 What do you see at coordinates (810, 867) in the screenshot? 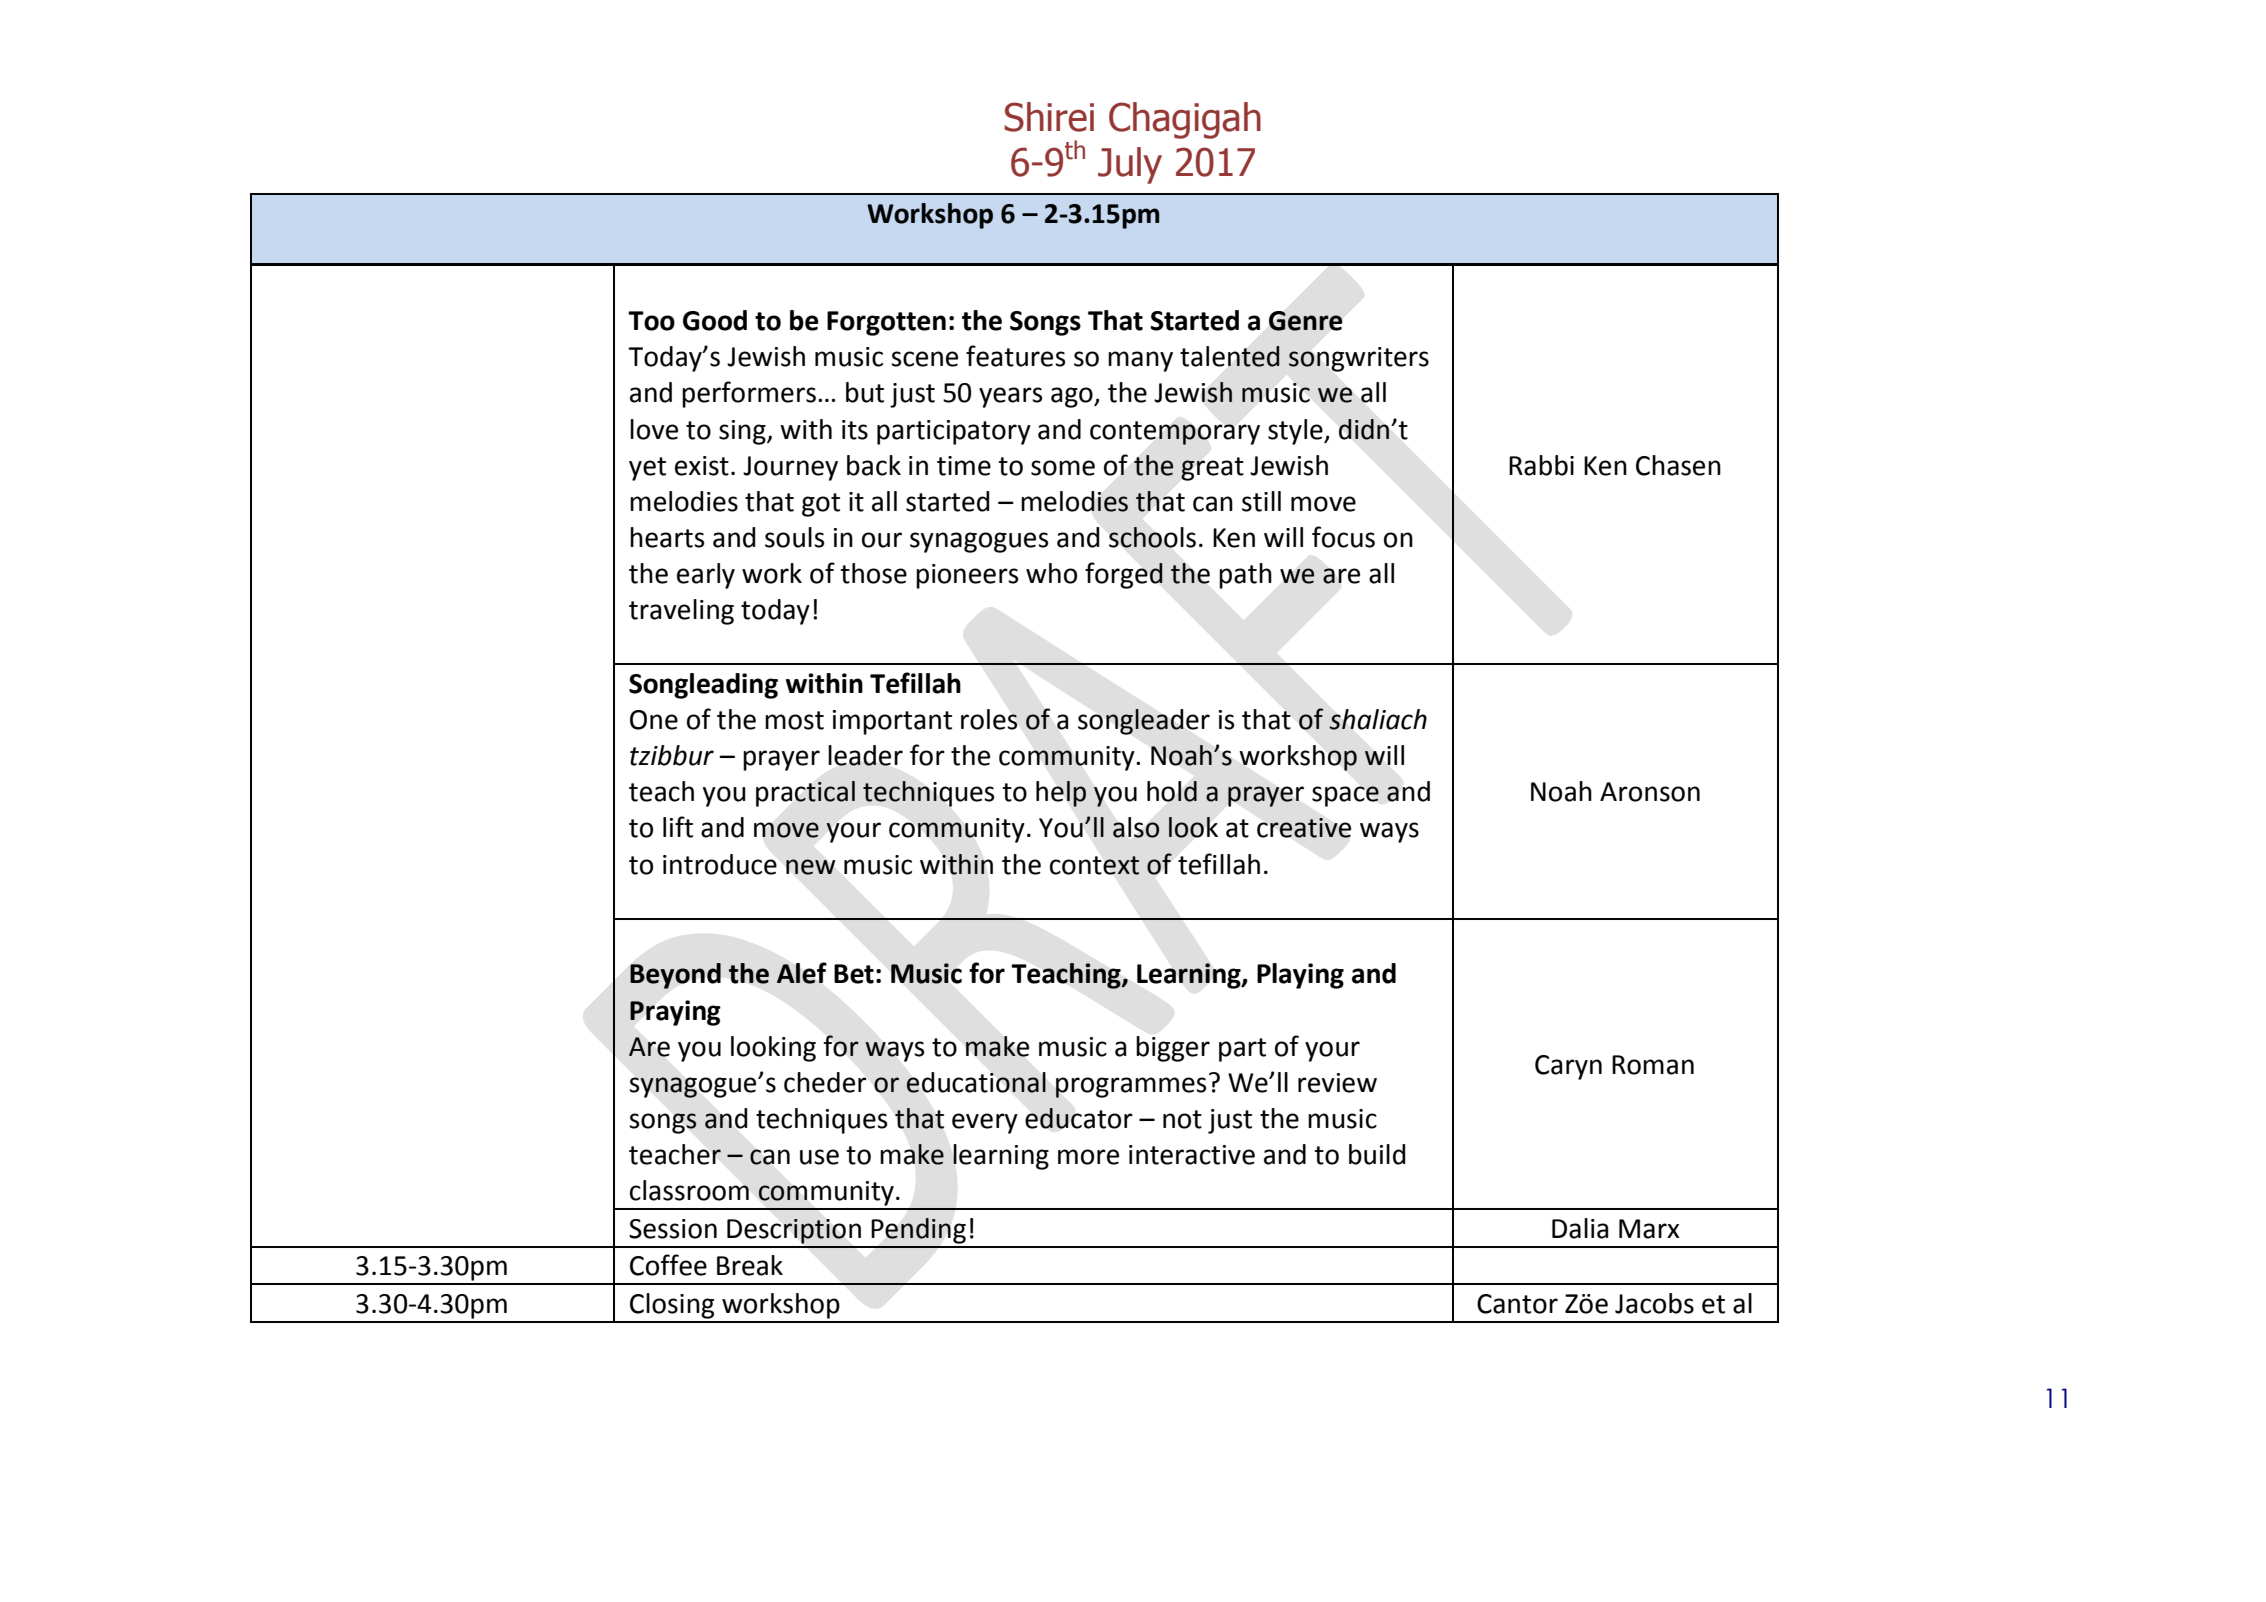
I see `new` at bounding box center [810, 867].
